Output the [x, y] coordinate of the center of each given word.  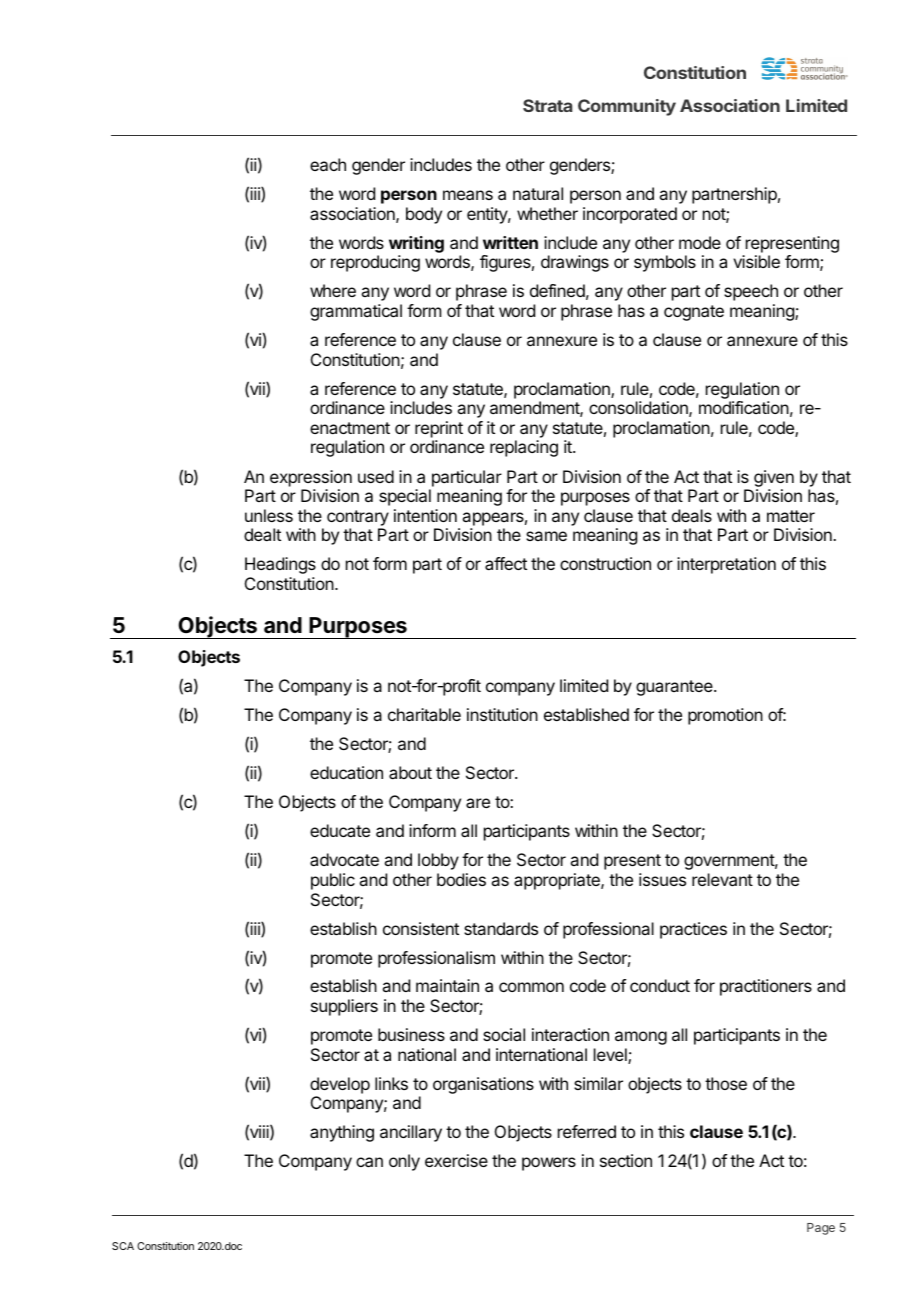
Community [627, 107]
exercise [456, 1160]
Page [821, 1229]
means [468, 195]
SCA [123, 1246]
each [328, 164]
